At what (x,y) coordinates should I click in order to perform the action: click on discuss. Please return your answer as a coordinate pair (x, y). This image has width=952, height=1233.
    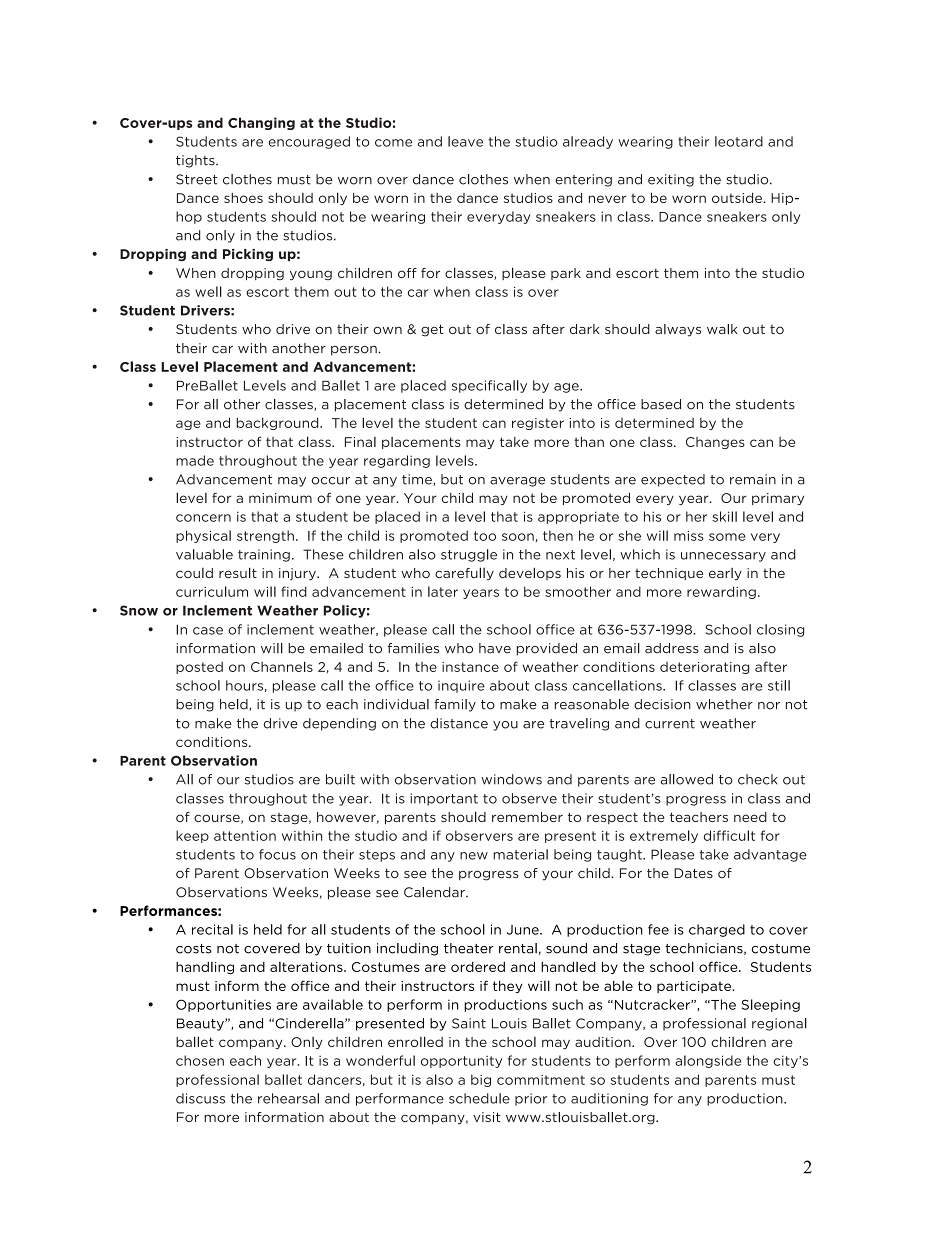
    Looking at the image, I should click on (200, 1098).
